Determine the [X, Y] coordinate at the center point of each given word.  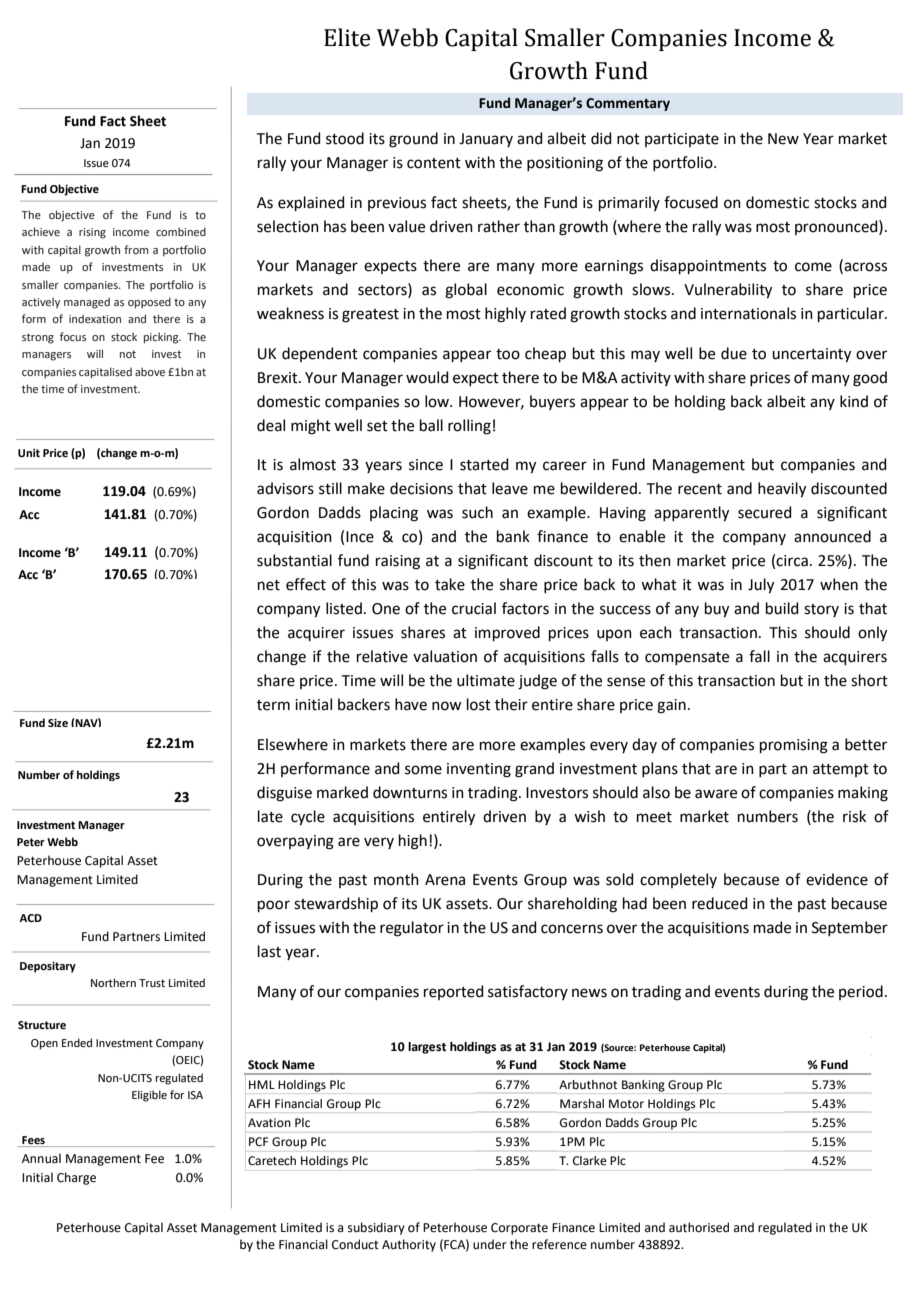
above [150, 371]
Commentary [628, 104]
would [427, 377]
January [486, 140]
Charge [76, 1178]
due [734, 353]
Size [58, 723]
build [782, 608]
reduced [720, 903]
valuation [445, 656]
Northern [113, 982]
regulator [412, 929]
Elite [347, 37]
